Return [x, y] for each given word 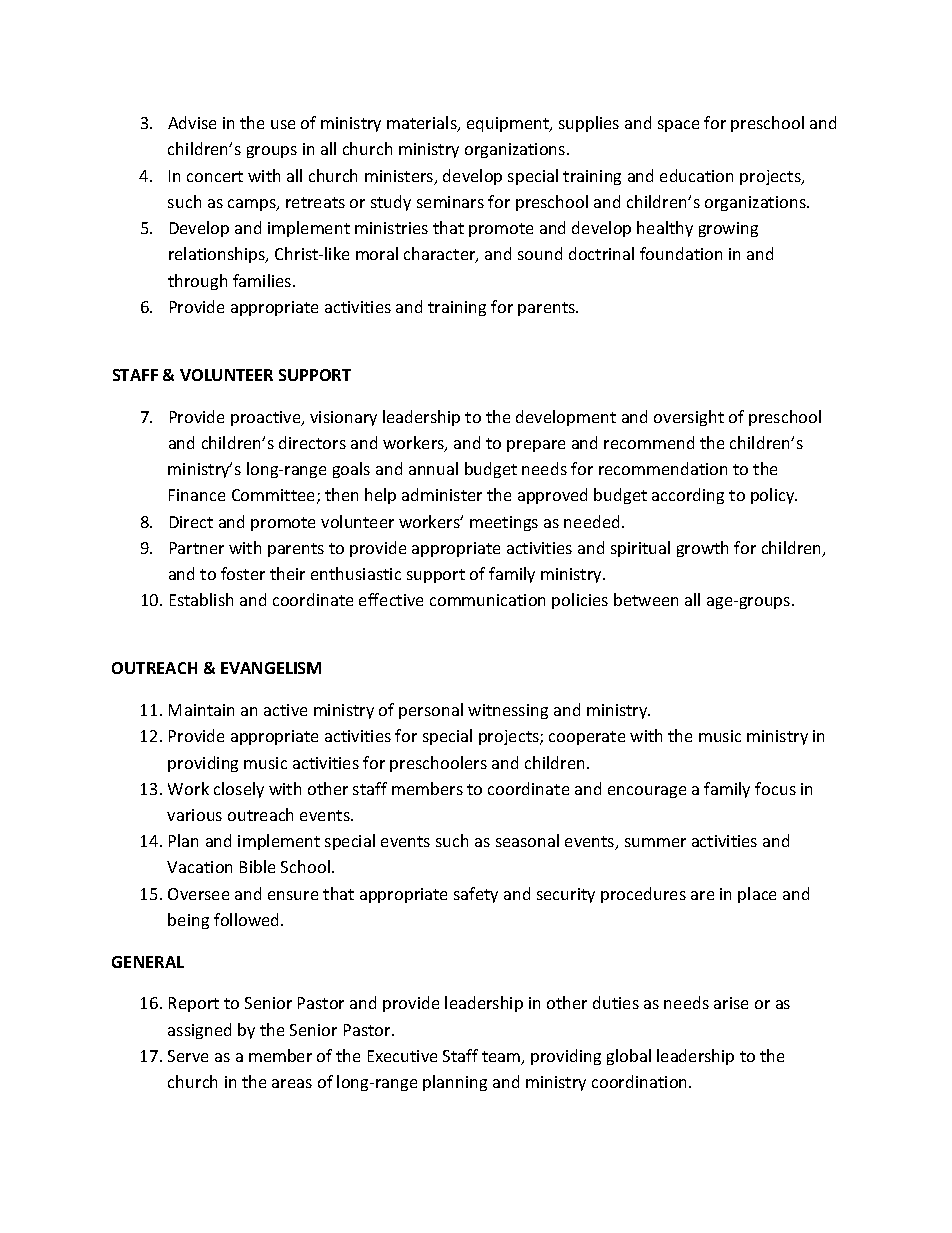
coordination [641, 1081]
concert [215, 176]
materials [423, 124]
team [502, 1058]
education [696, 175]
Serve [188, 1056]
